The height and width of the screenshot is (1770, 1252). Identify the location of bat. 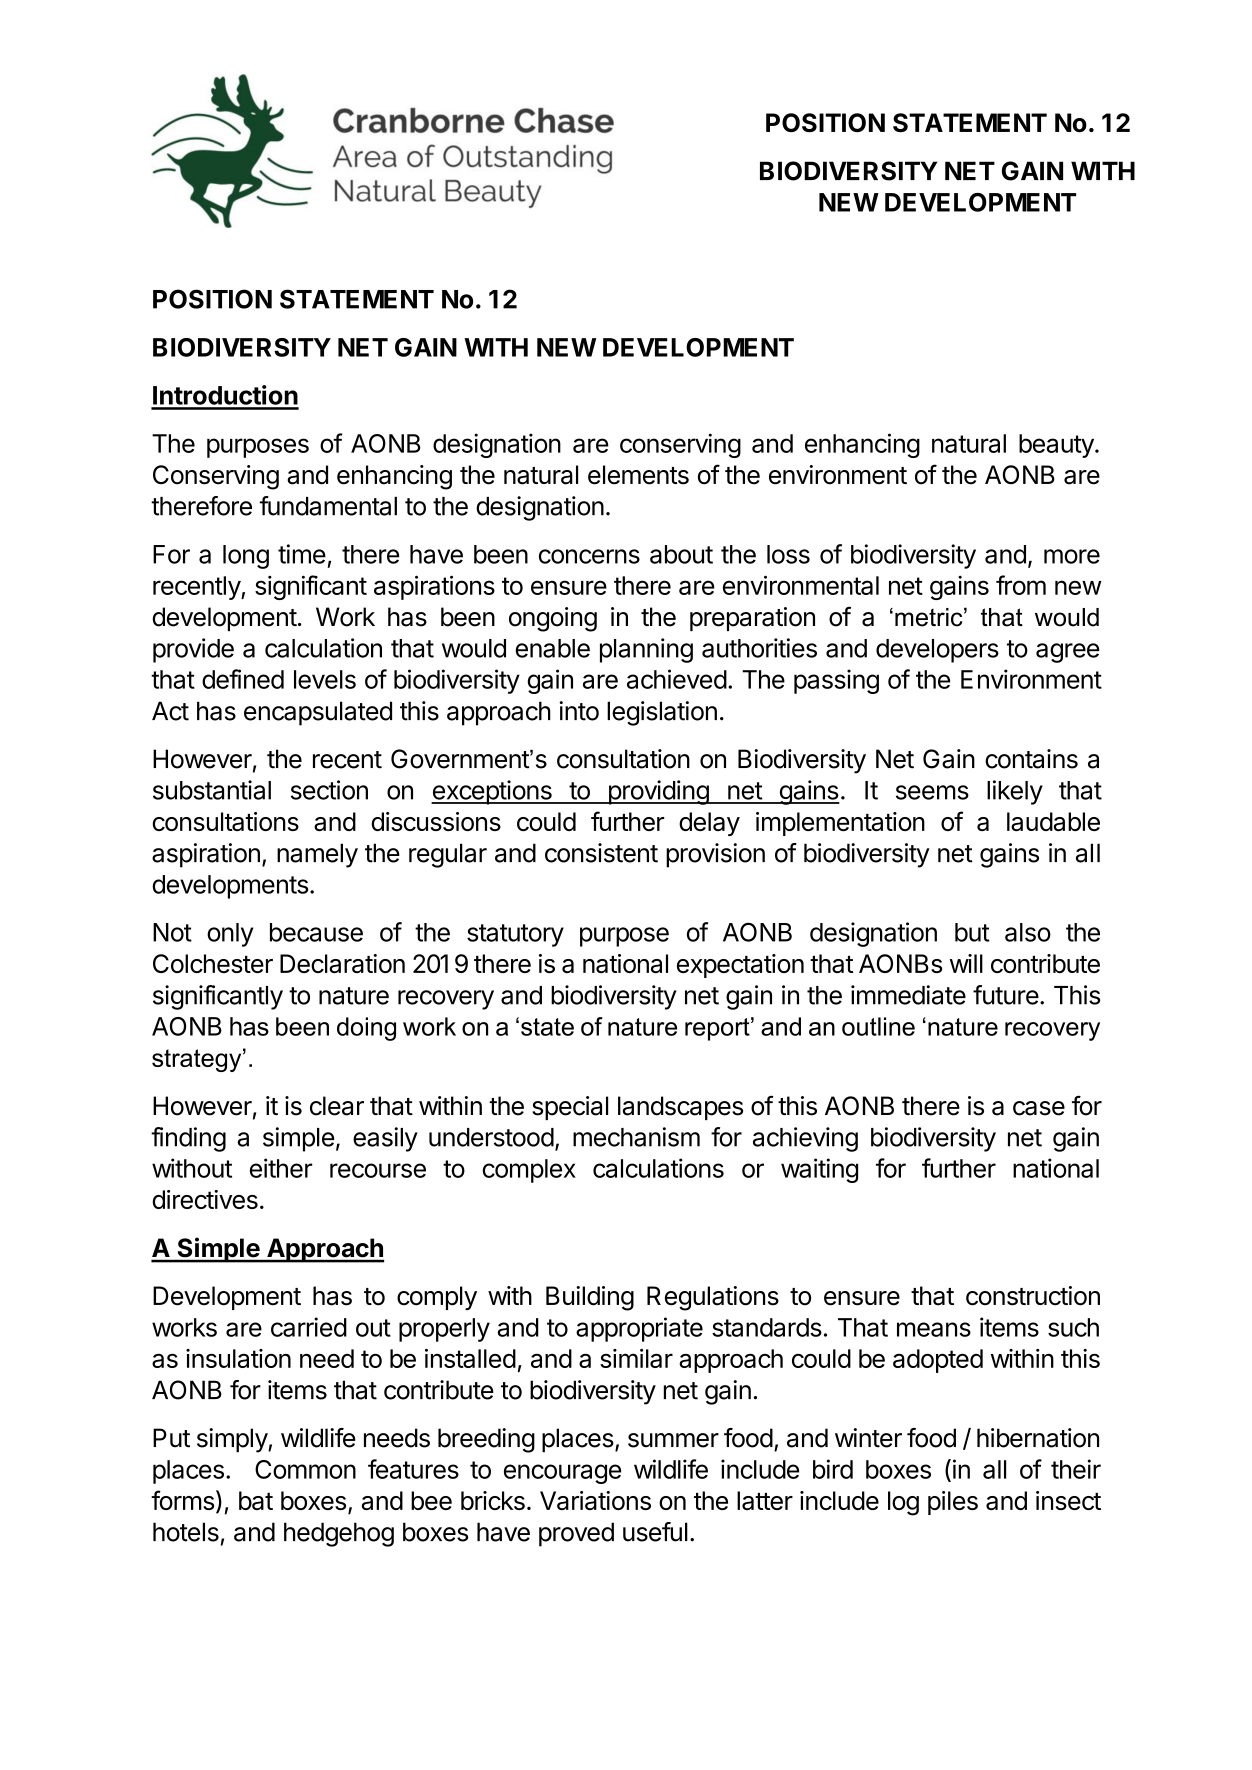
(256, 1500).
